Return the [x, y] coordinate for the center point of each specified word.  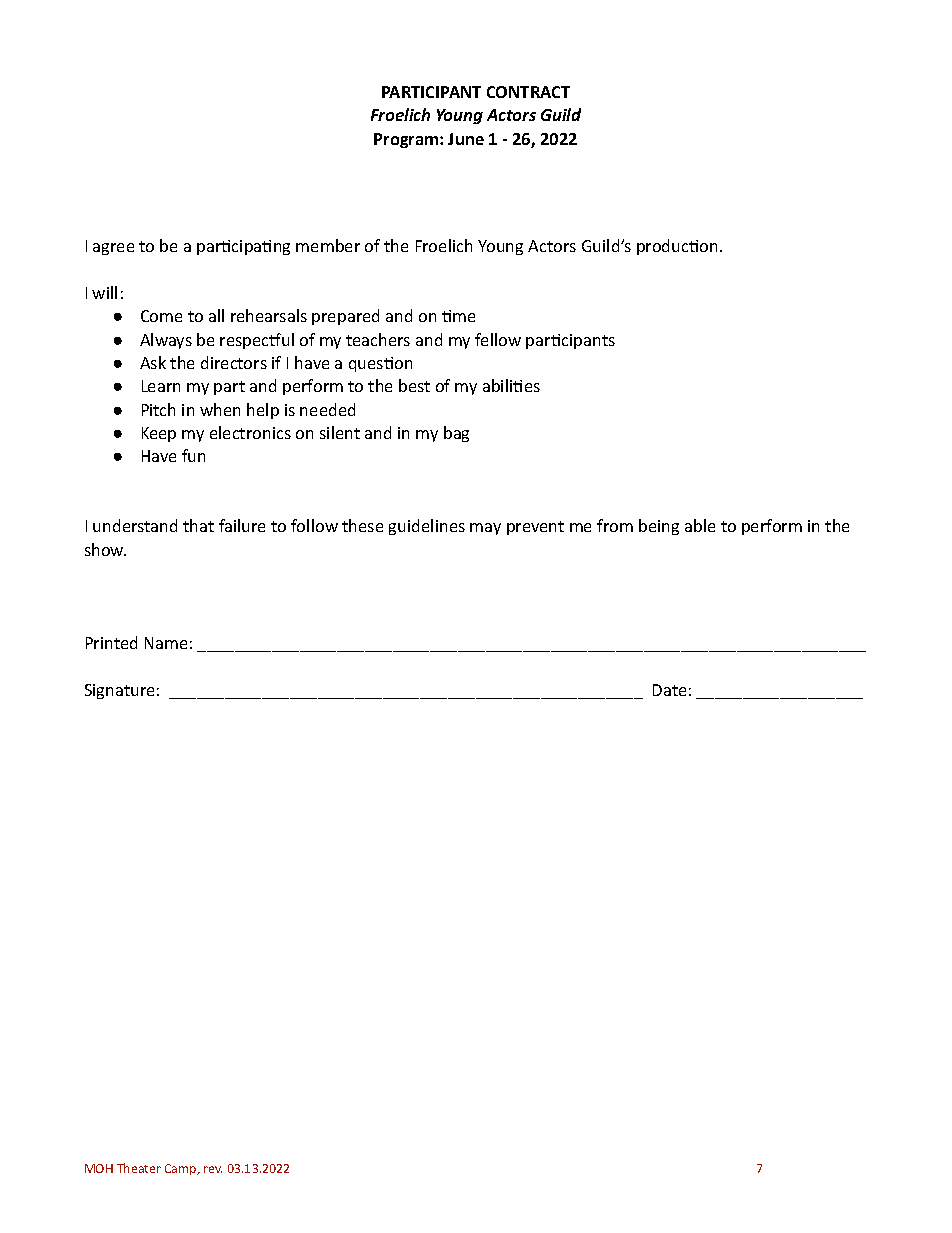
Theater [139, 1168]
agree [113, 249]
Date [669, 690]
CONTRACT [528, 92]
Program [407, 140]
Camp [182, 1169]
